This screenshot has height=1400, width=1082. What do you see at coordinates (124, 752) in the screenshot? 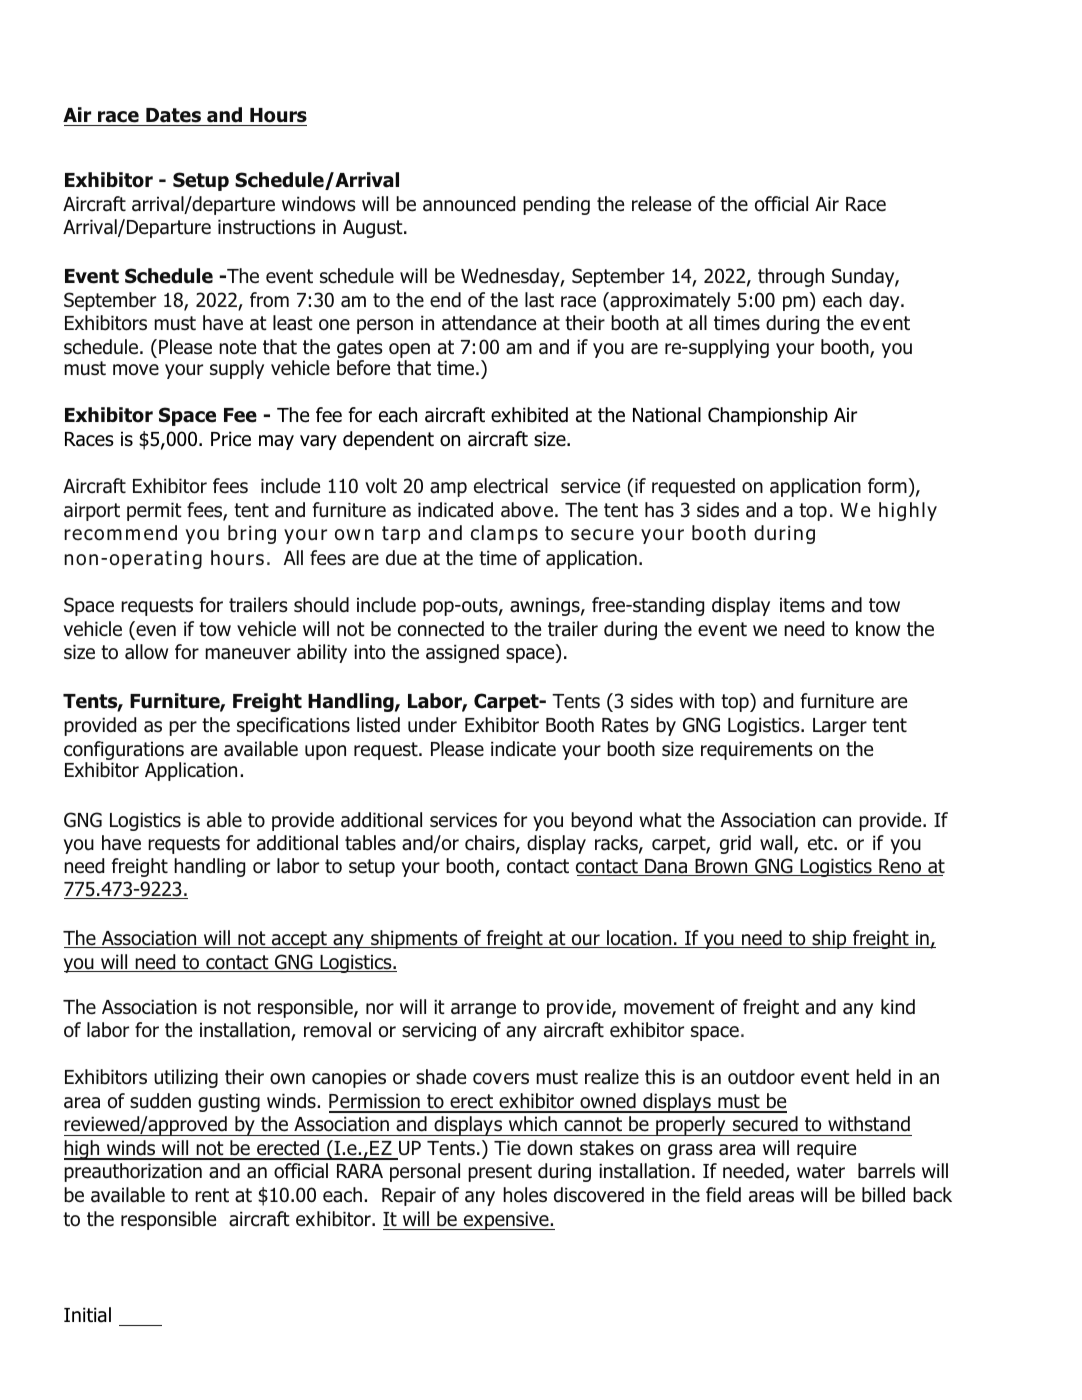
I see `configurations` at bounding box center [124, 752].
